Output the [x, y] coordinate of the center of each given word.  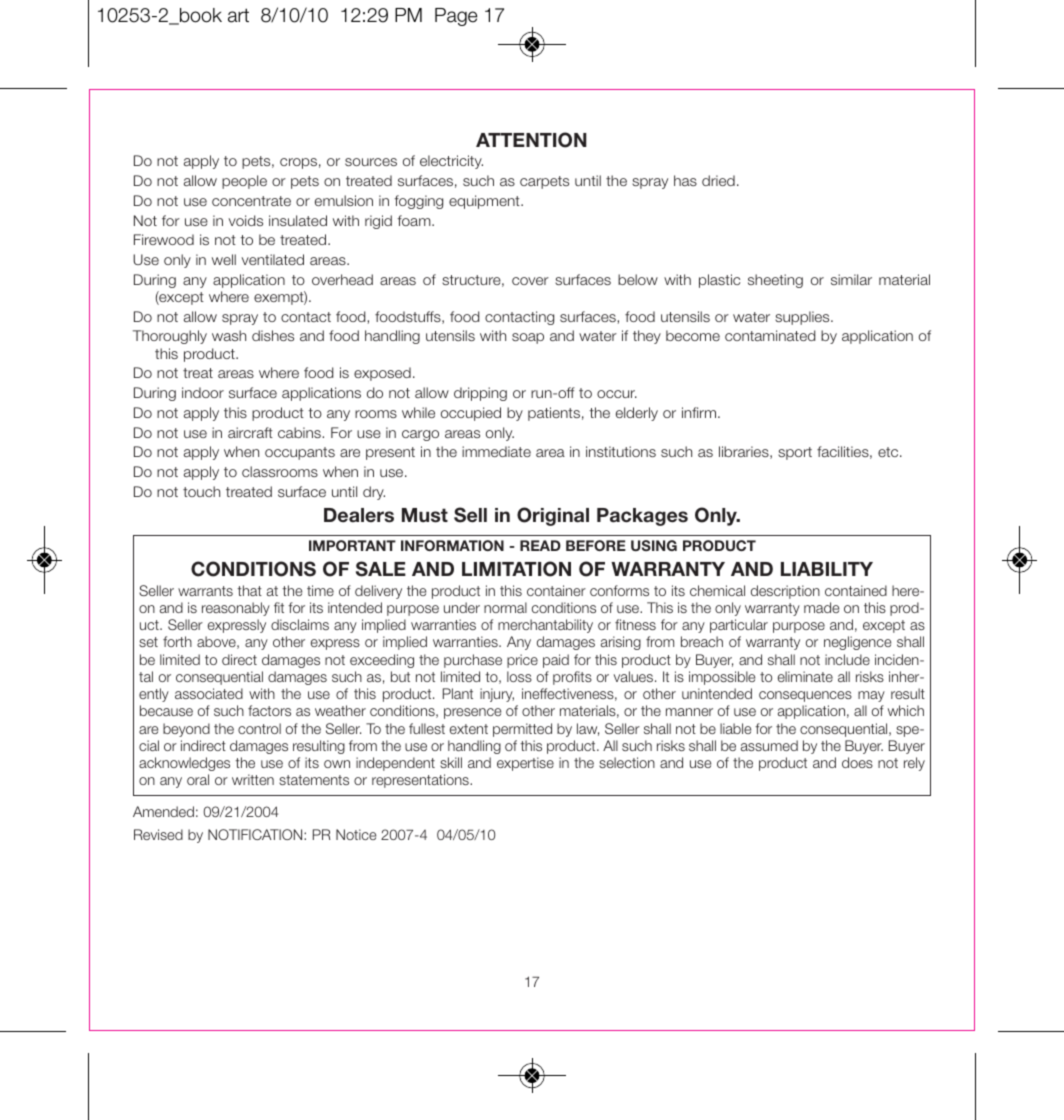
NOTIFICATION [256, 834]
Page [456, 17]
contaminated [770, 335]
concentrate [251, 201]
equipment [485, 202]
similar [851, 279]
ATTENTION [531, 140]
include [847, 659]
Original [553, 516]
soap [528, 338]
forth [177, 641]
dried [718, 180]
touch [201, 491]
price [522, 661]
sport [795, 453]
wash [229, 335]
